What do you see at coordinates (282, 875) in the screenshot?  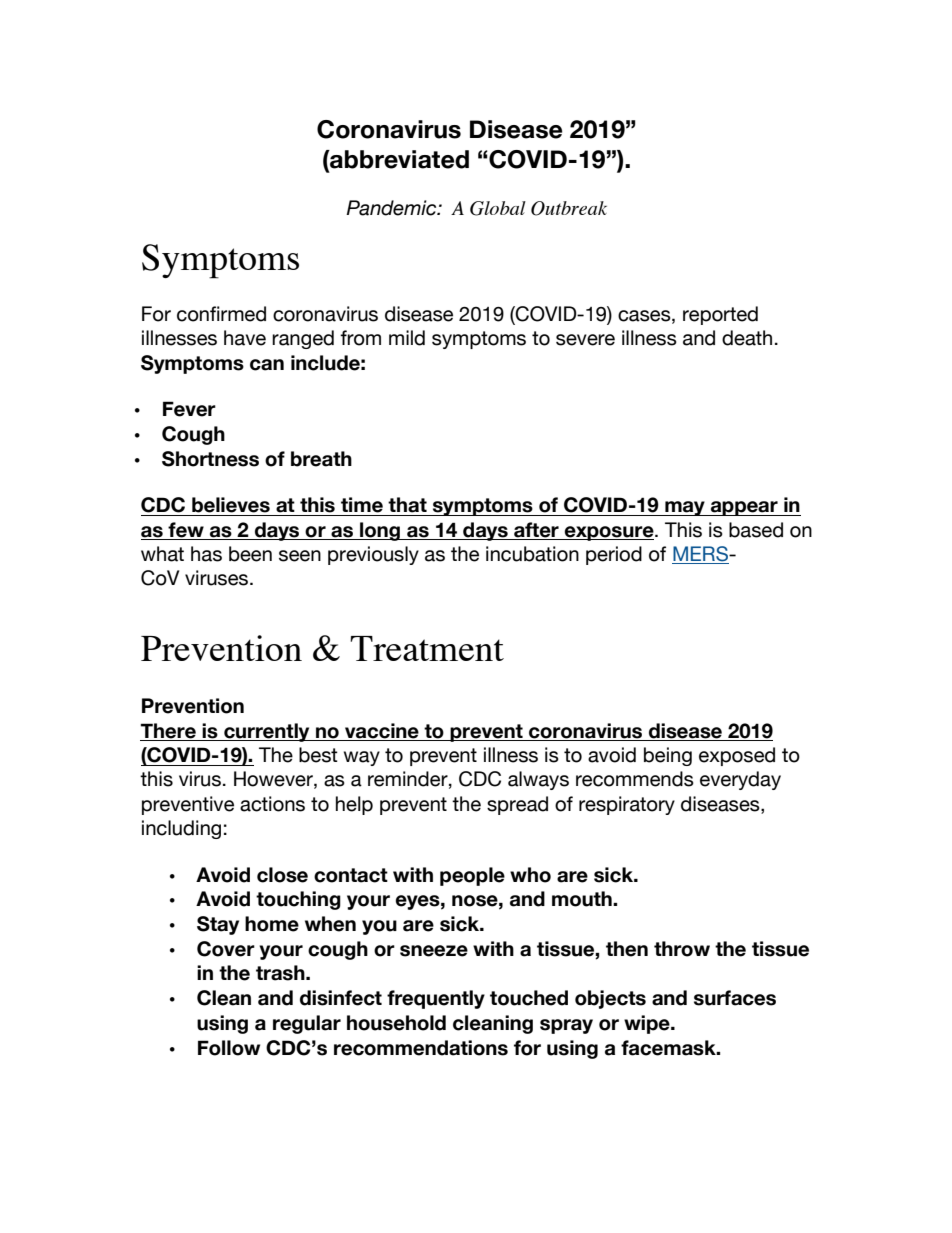 I see `close` at bounding box center [282, 875].
